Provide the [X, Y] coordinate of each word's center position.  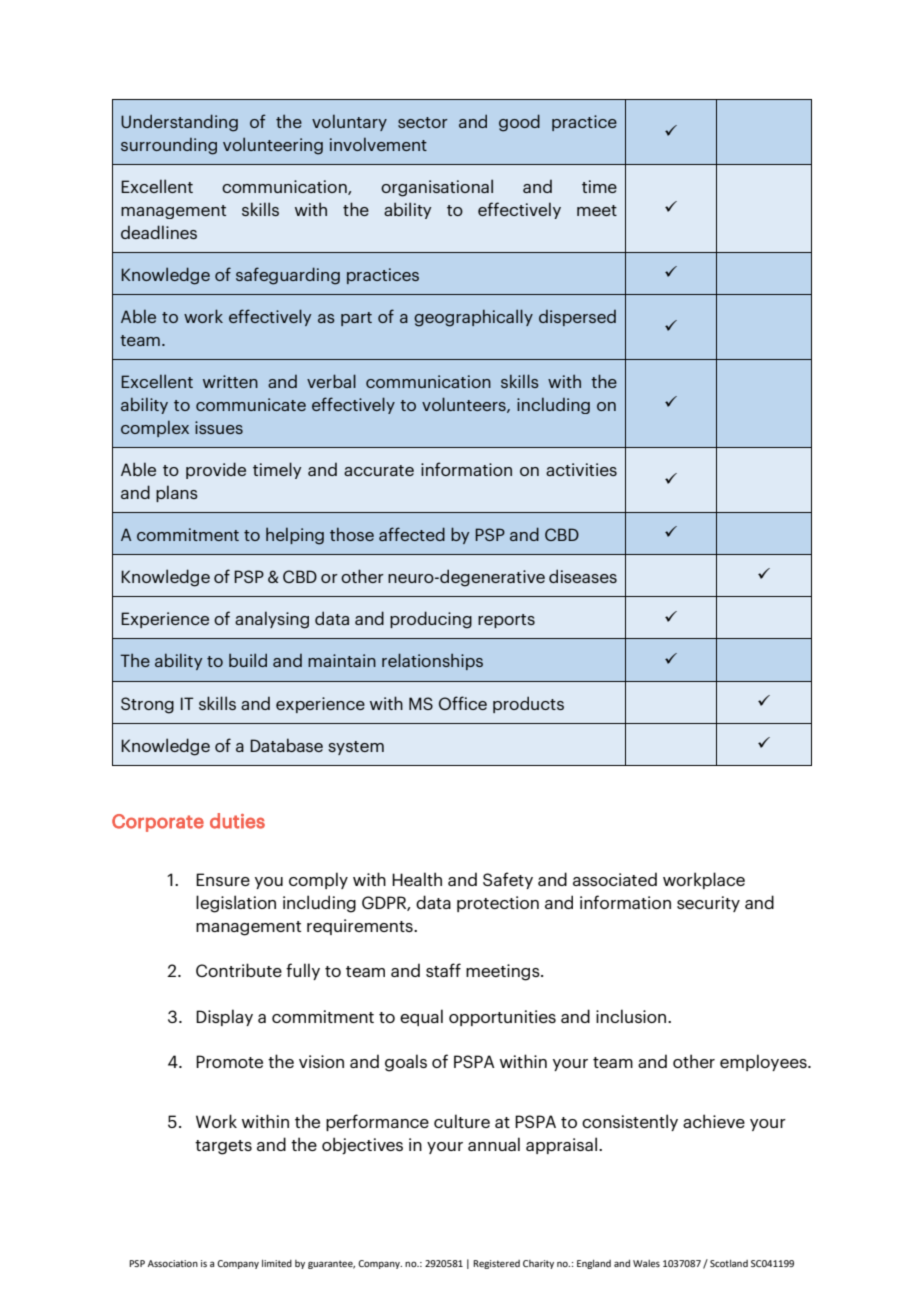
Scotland [729, 1263]
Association [173, 1263]
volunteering [273, 146]
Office [463, 703]
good [519, 123]
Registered [496, 1264]
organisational [437, 188]
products [528, 704]
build [248, 660]
